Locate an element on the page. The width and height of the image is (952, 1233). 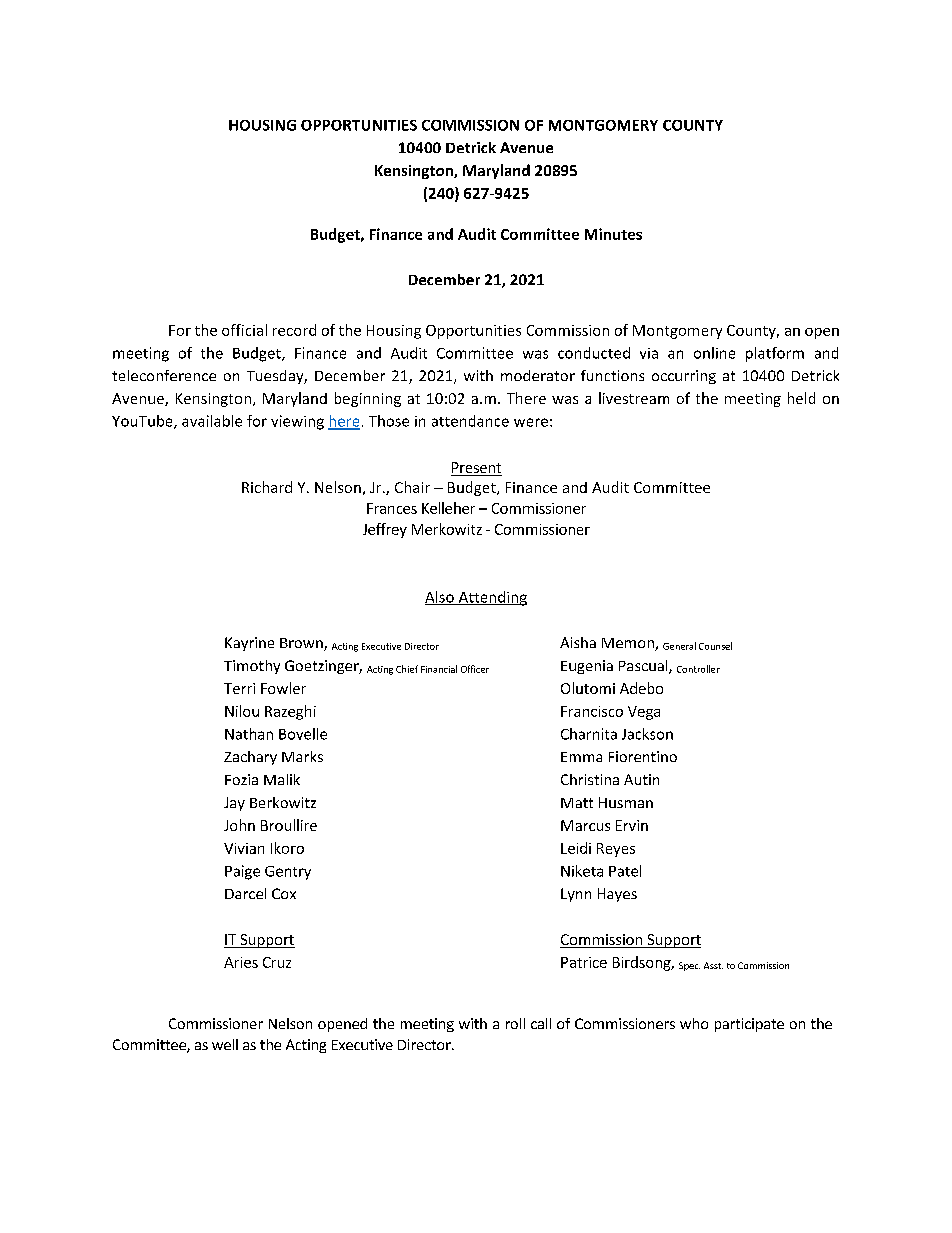
well is located at coordinates (225, 1044).
